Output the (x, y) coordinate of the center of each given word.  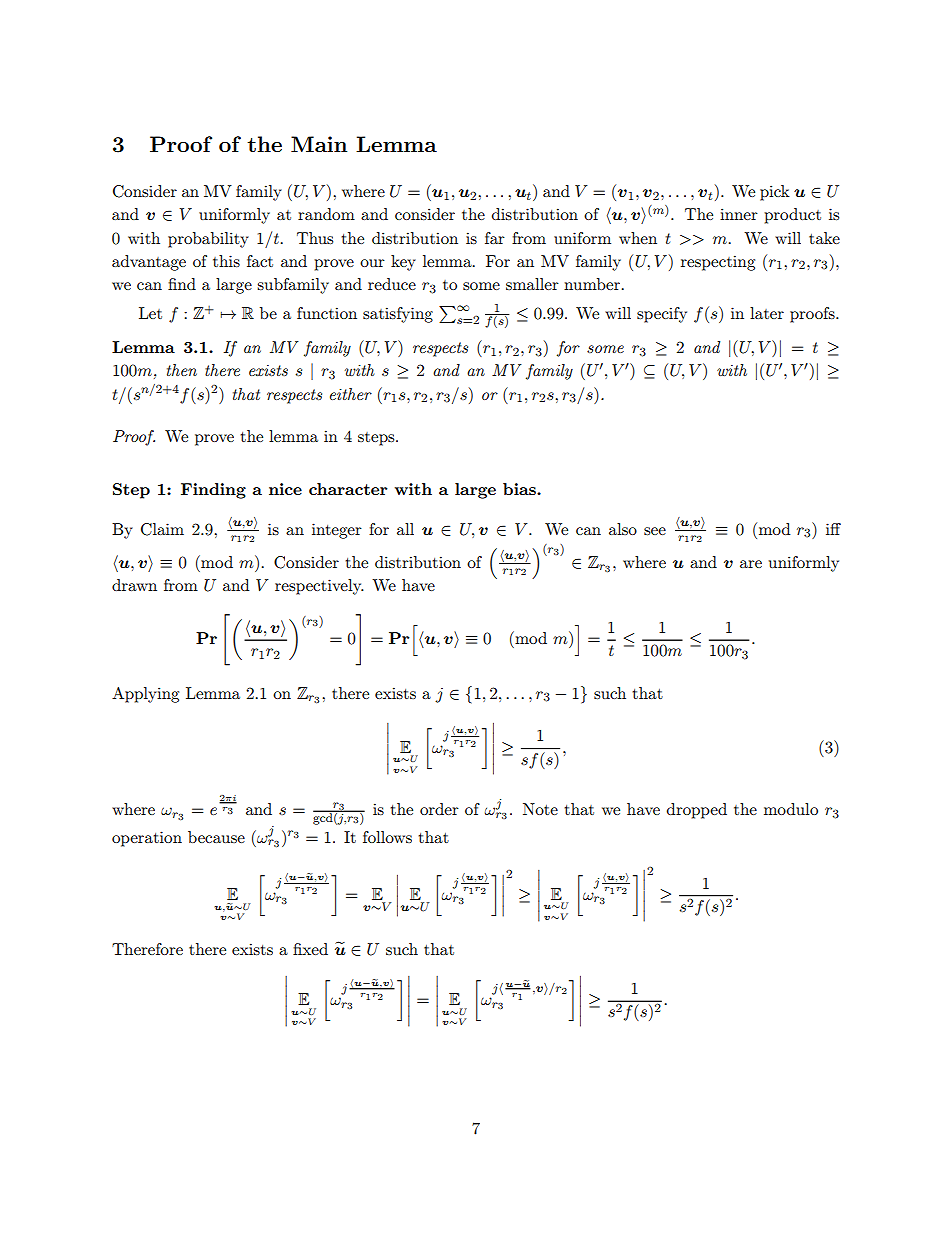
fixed (310, 949)
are (751, 564)
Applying (145, 695)
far (495, 238)
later (767, 313)
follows (387, 837)
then (182, 370)
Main (319, 144)
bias (520, 489)
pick (775, 193)
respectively (319, 587)
